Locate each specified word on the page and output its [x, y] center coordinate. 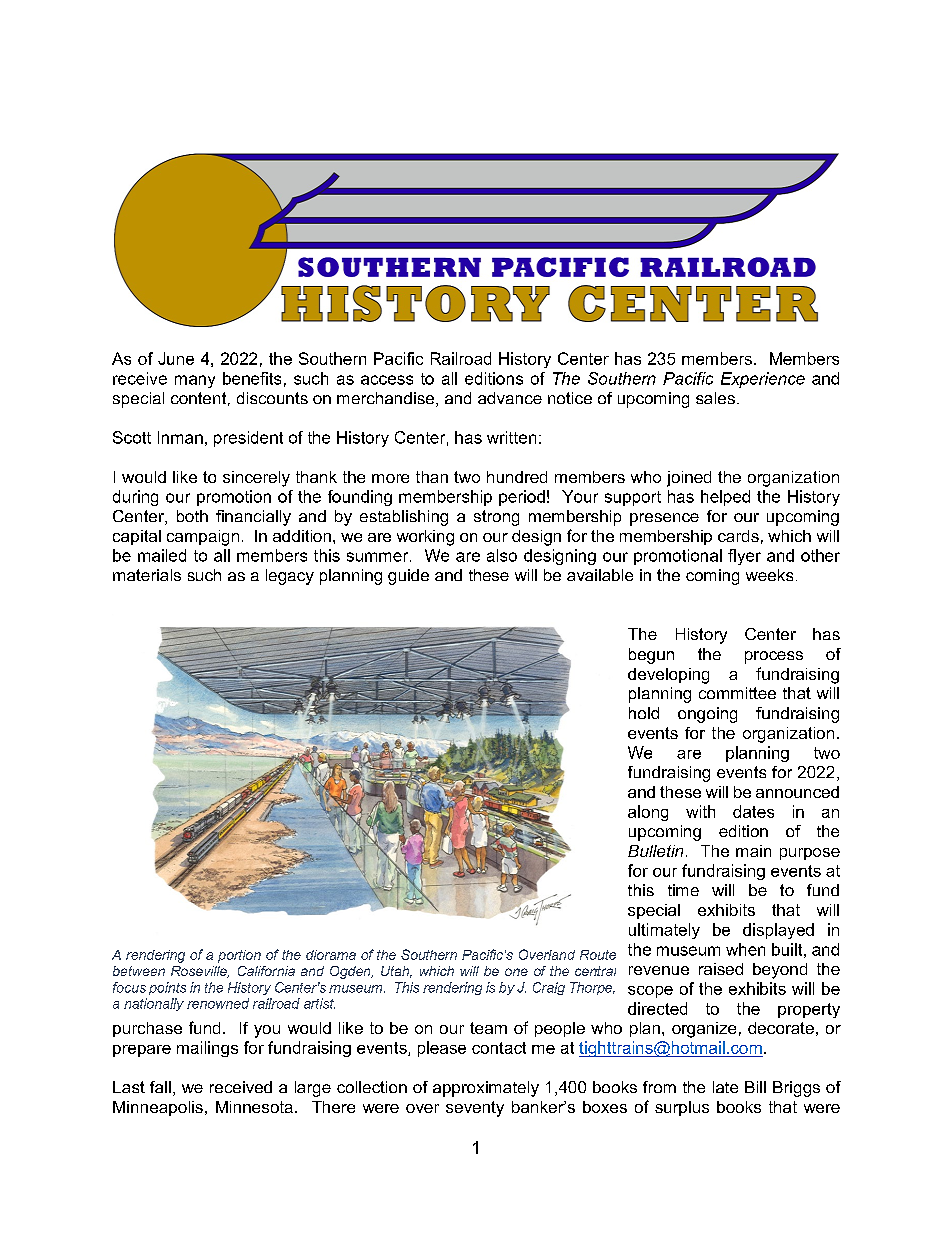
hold [644, 713]
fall [160, 1087]
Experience [763, 380]
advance [510, 398]
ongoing [707, 715]
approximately [486, 1089]
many [195, 381]
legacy [290, 577]
